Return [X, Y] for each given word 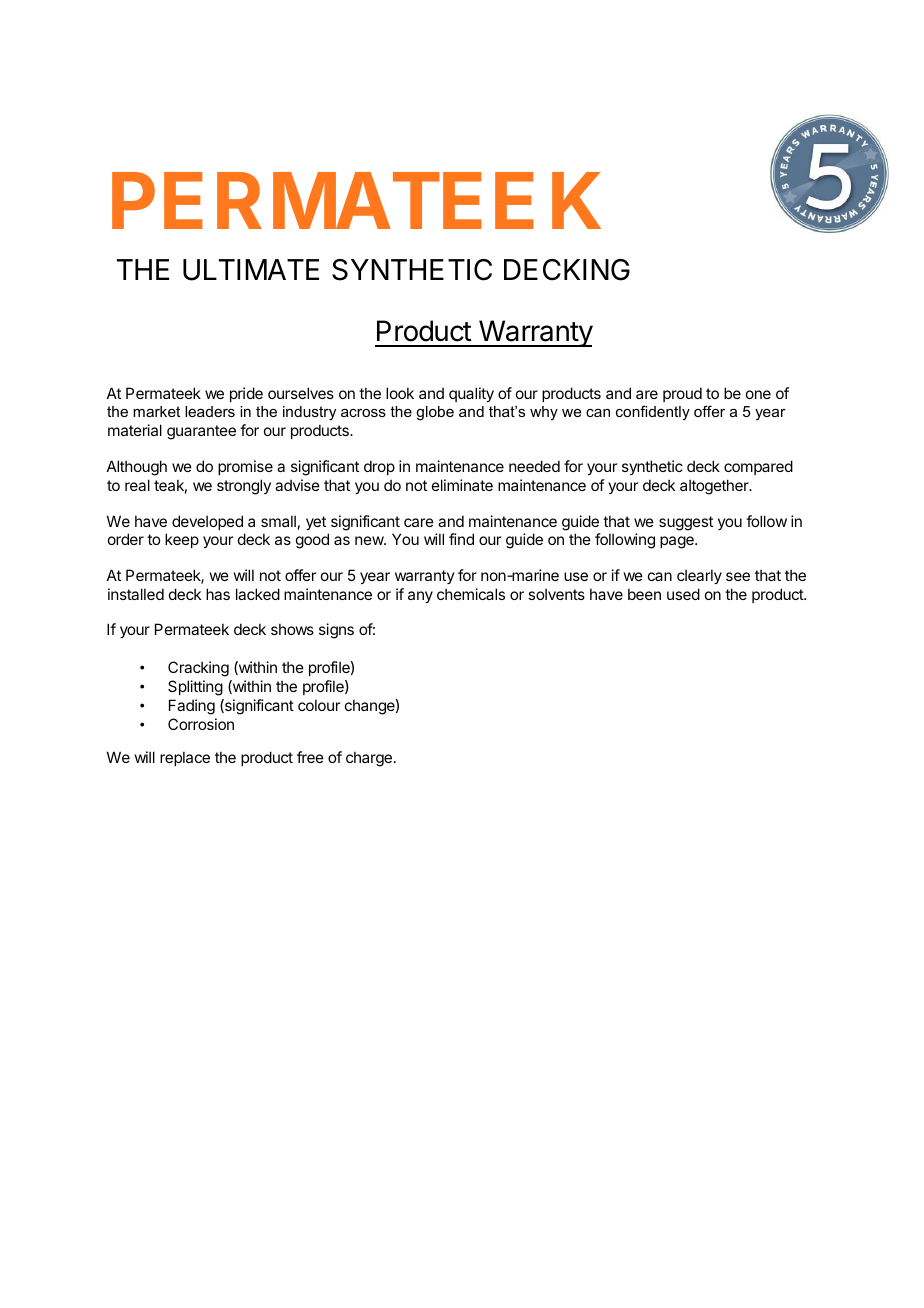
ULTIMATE [251, 270]
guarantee [201, 432]
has [218, 594]
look [400, 393]
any [420, 597]
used [683, 594]
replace [185, 758]
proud [682, 394]
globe [435, 413]
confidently [653, 412]
